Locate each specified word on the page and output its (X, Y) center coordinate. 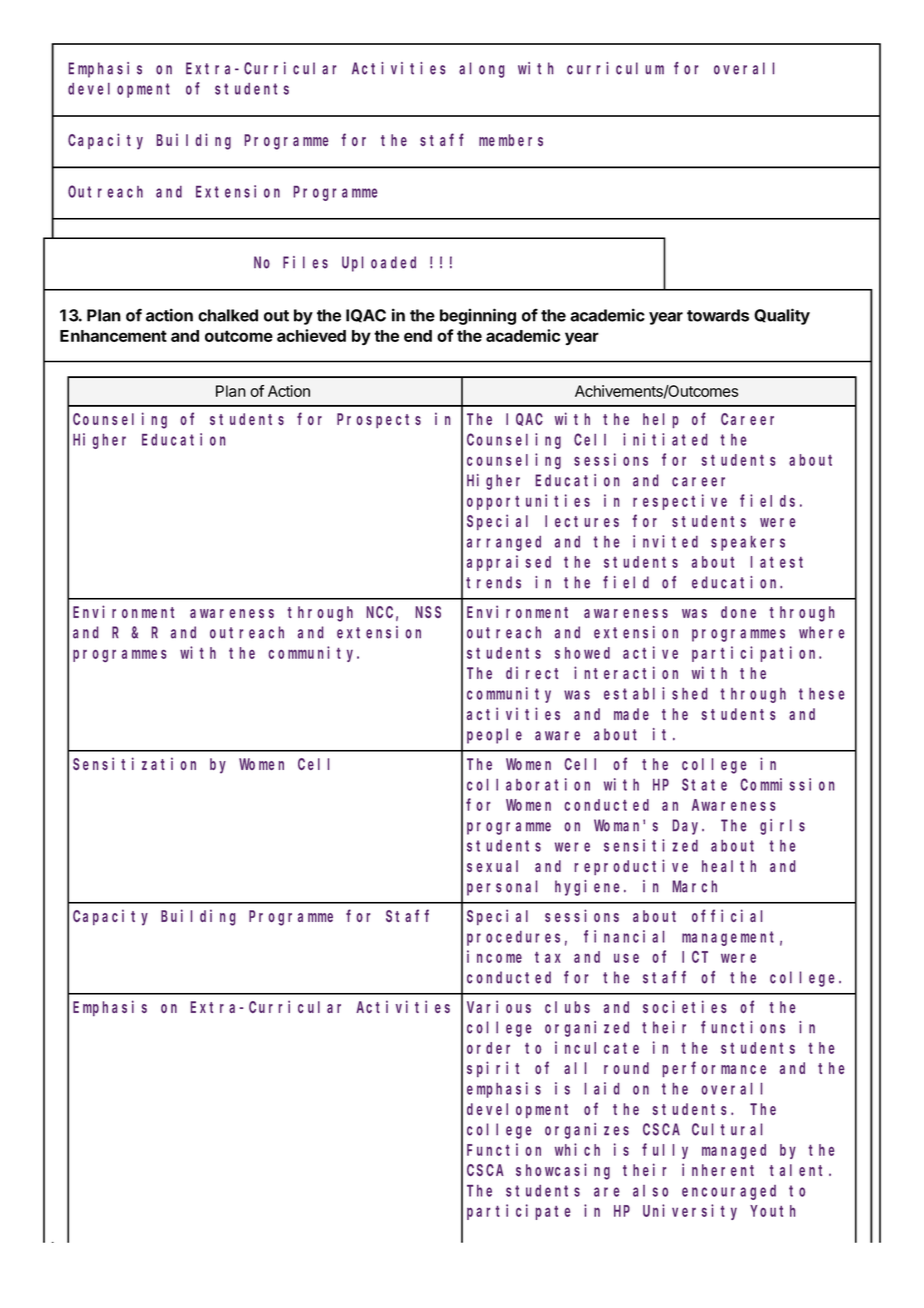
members (511, 140)
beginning (478, 316)
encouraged (729, 1192)
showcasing (563, 1171)
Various (499, 1006)
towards (718, 315)
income (494, 956)
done (738, 612)
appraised (509, 563)
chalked (228, 315)
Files (305, 262)
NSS (428, 612)
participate (518, 1212)
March (695, 886)
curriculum (615, 68)
